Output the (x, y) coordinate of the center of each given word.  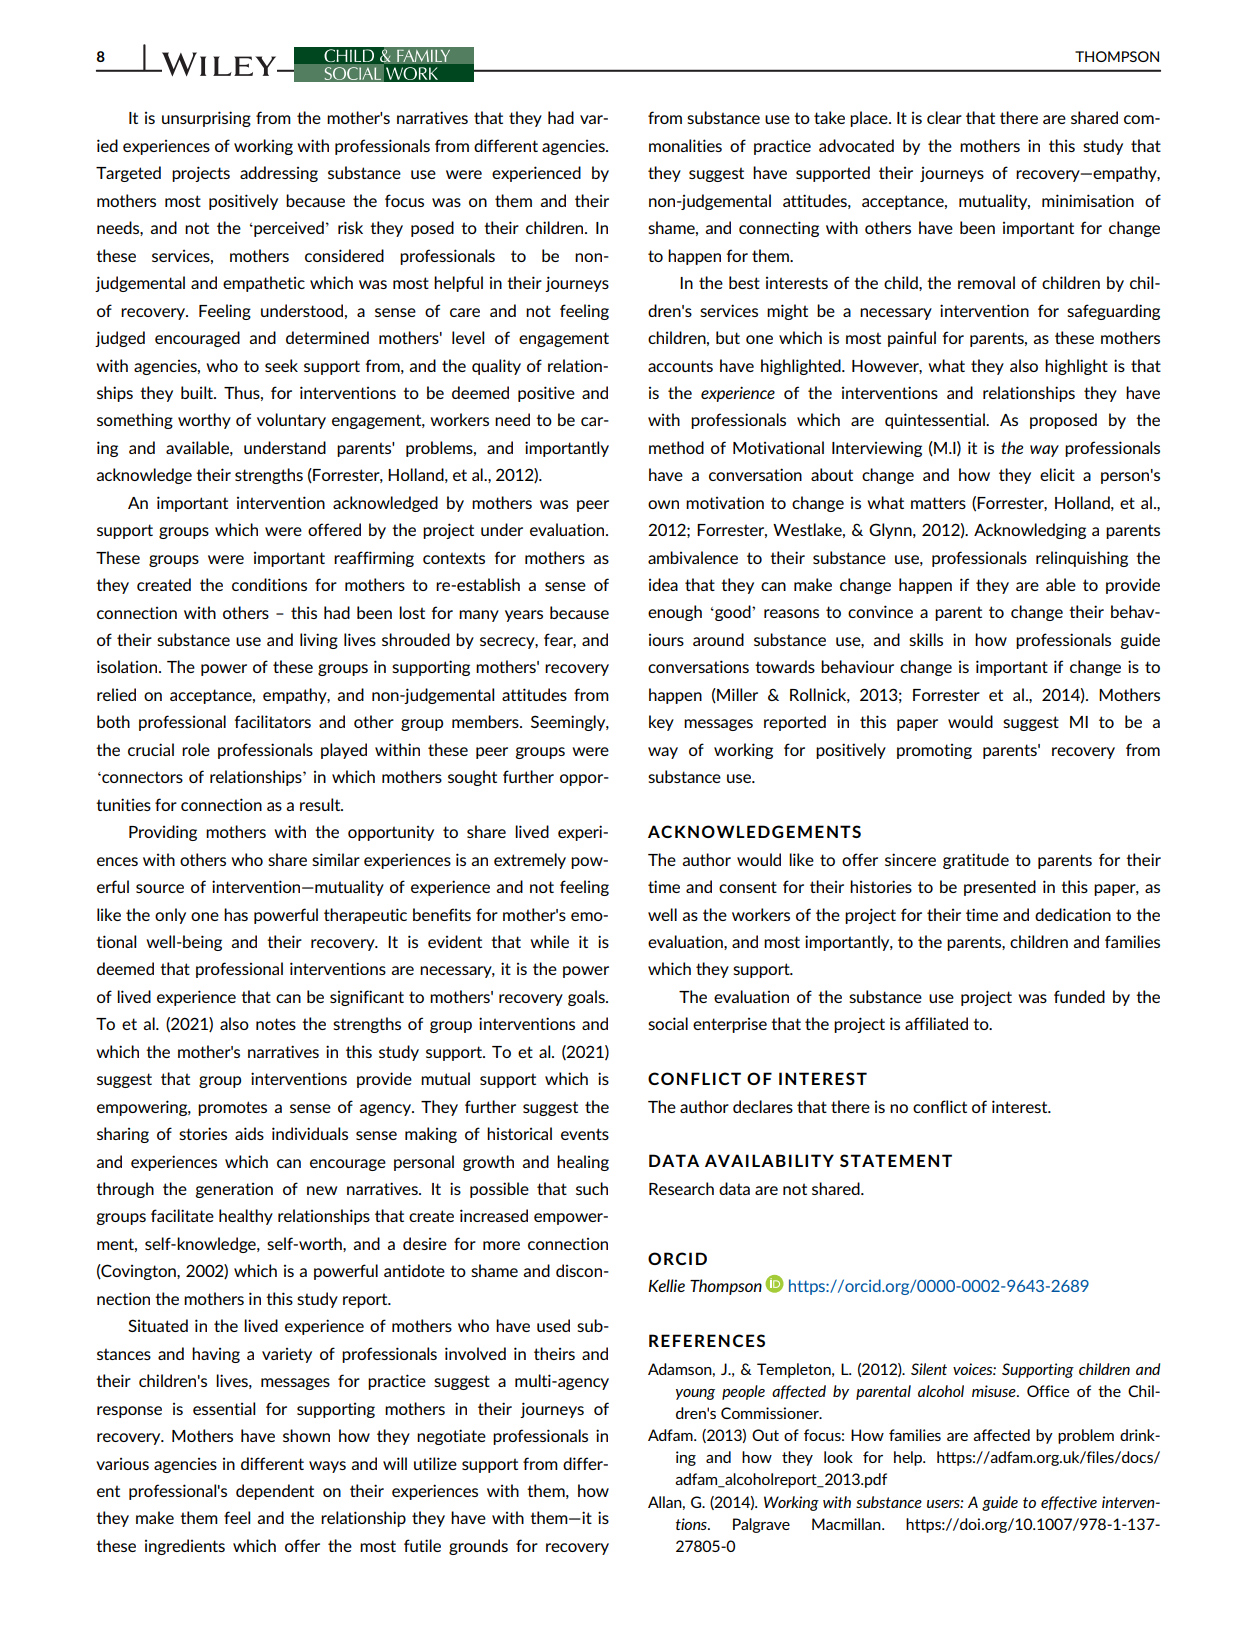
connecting (779, 229)
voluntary (291, 421)
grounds (478, 1547)
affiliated (936, 1023)
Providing (163, 833)
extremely (530, 861)
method (676, 447)
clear (944, 117)
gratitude (976, 861)
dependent (275, 1492)
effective (1069, 1503)
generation (234, 1190)
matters (938, 503)
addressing (279, 174)
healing (583, 1163)
